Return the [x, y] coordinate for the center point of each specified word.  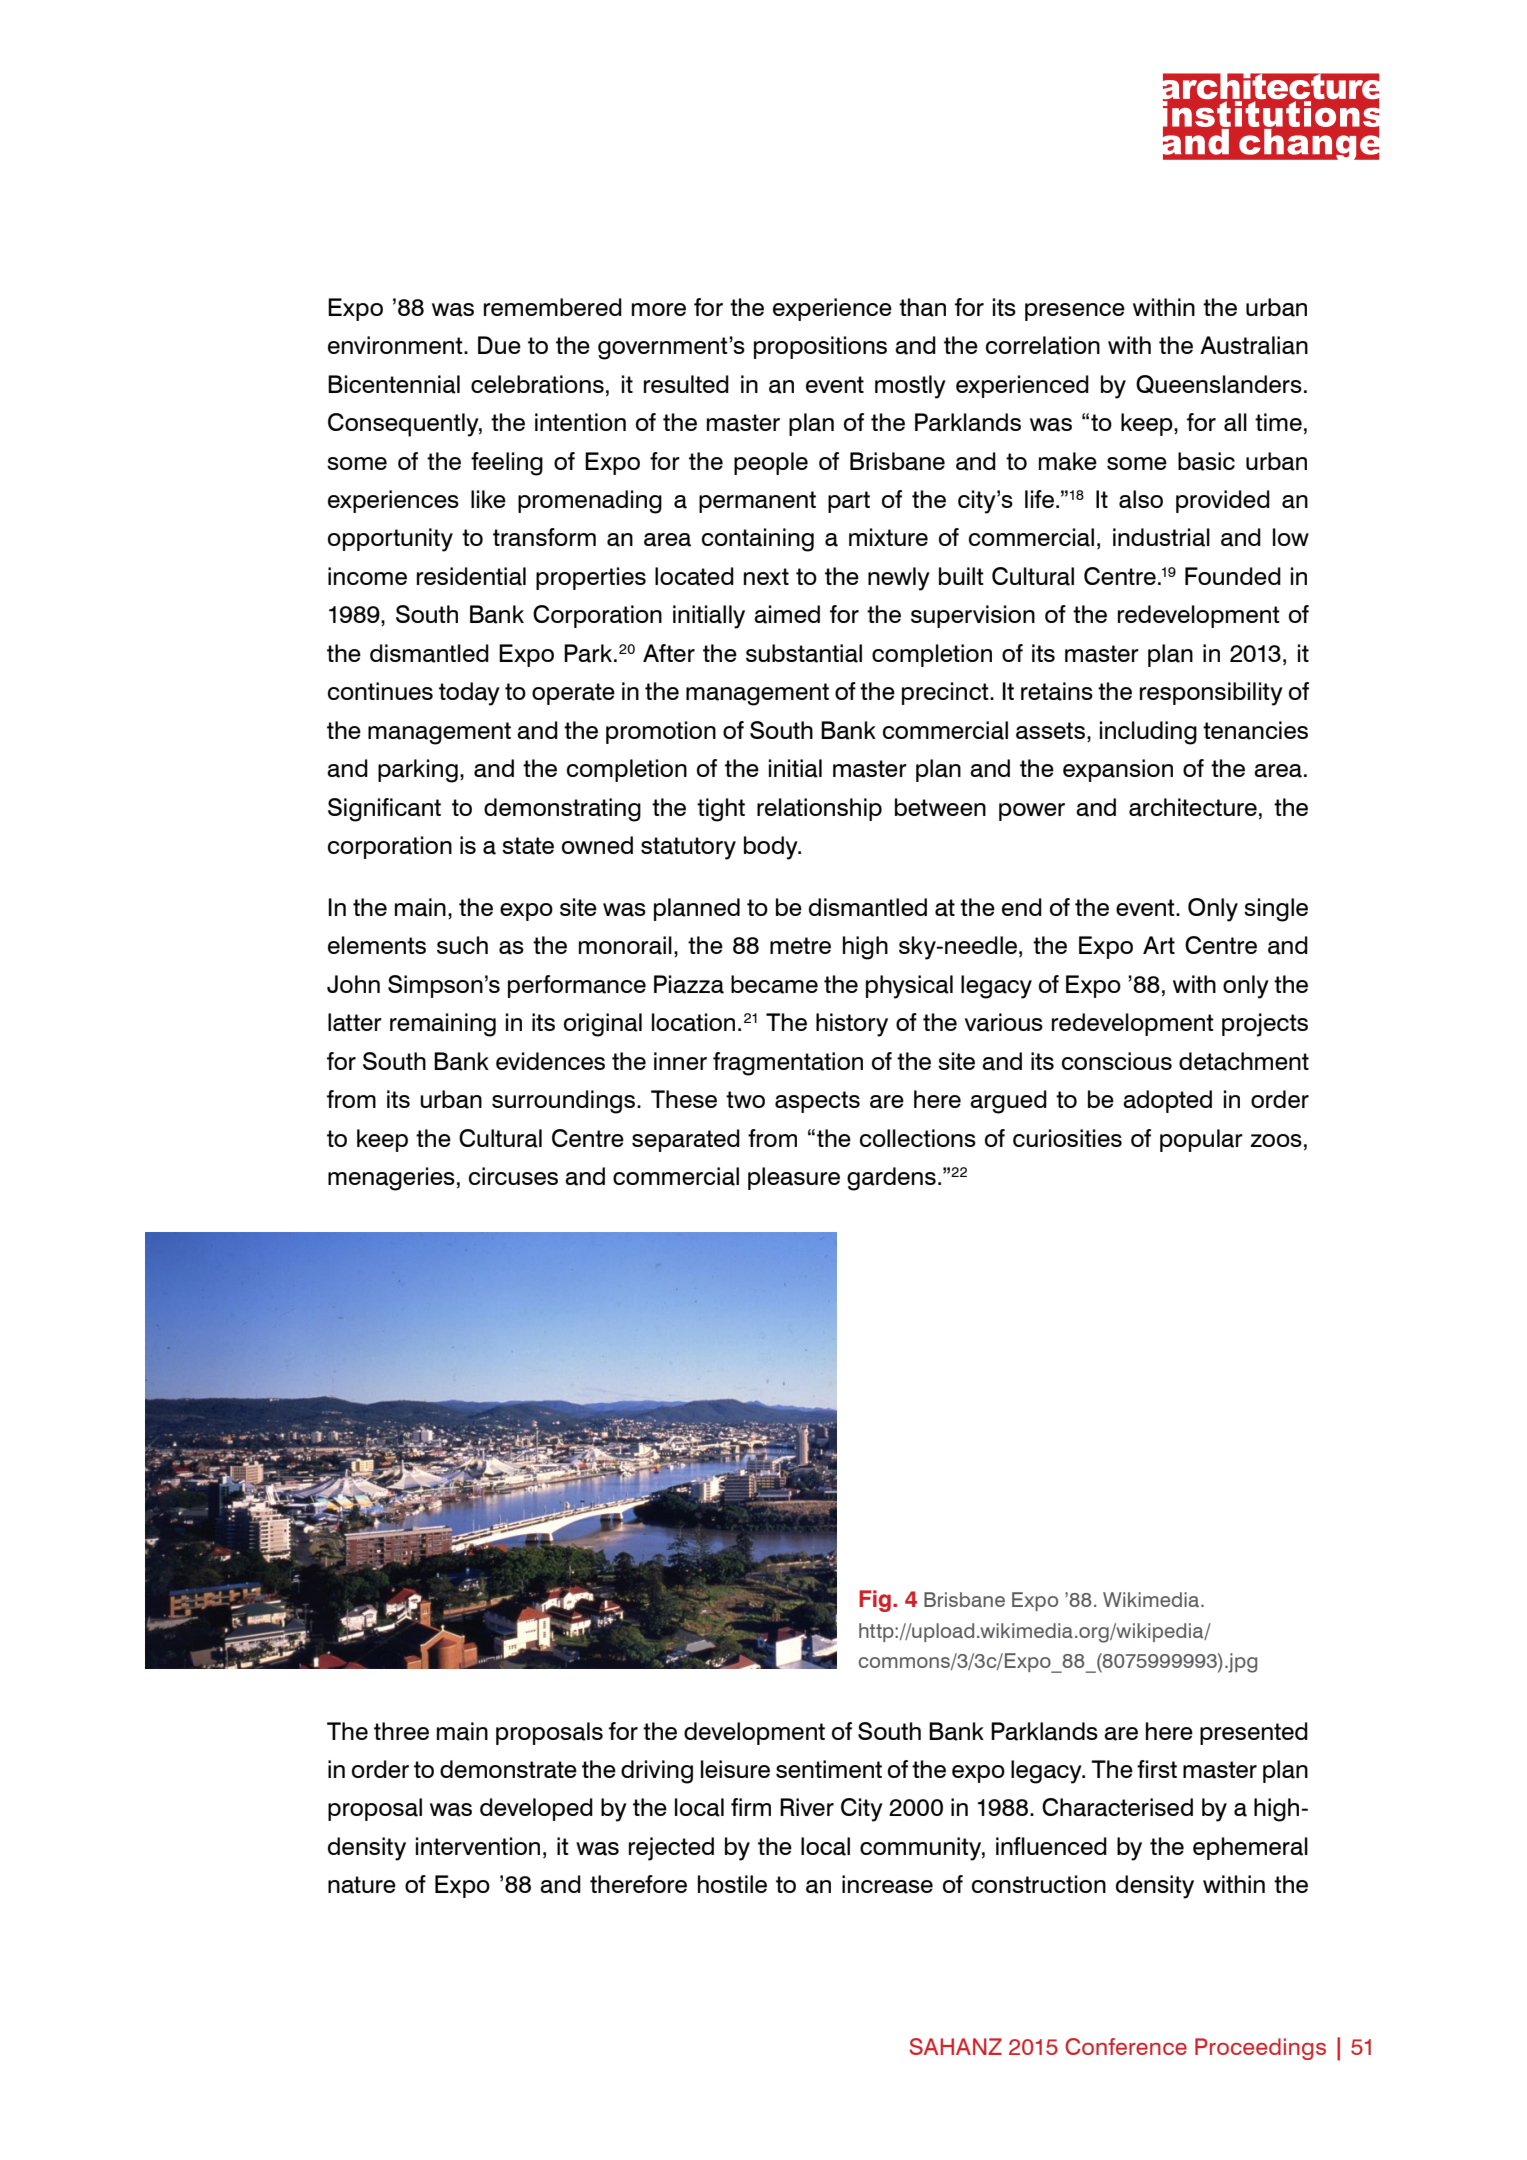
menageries [391, 1179]
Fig [875, 1601]
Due [499, 345]
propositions [820, 347]
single [1276, 910]
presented [1254, 1733]
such [462, 945]
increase [887, 1884]
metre [800, 945]
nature [362, 1885]
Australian [1254, 345]
